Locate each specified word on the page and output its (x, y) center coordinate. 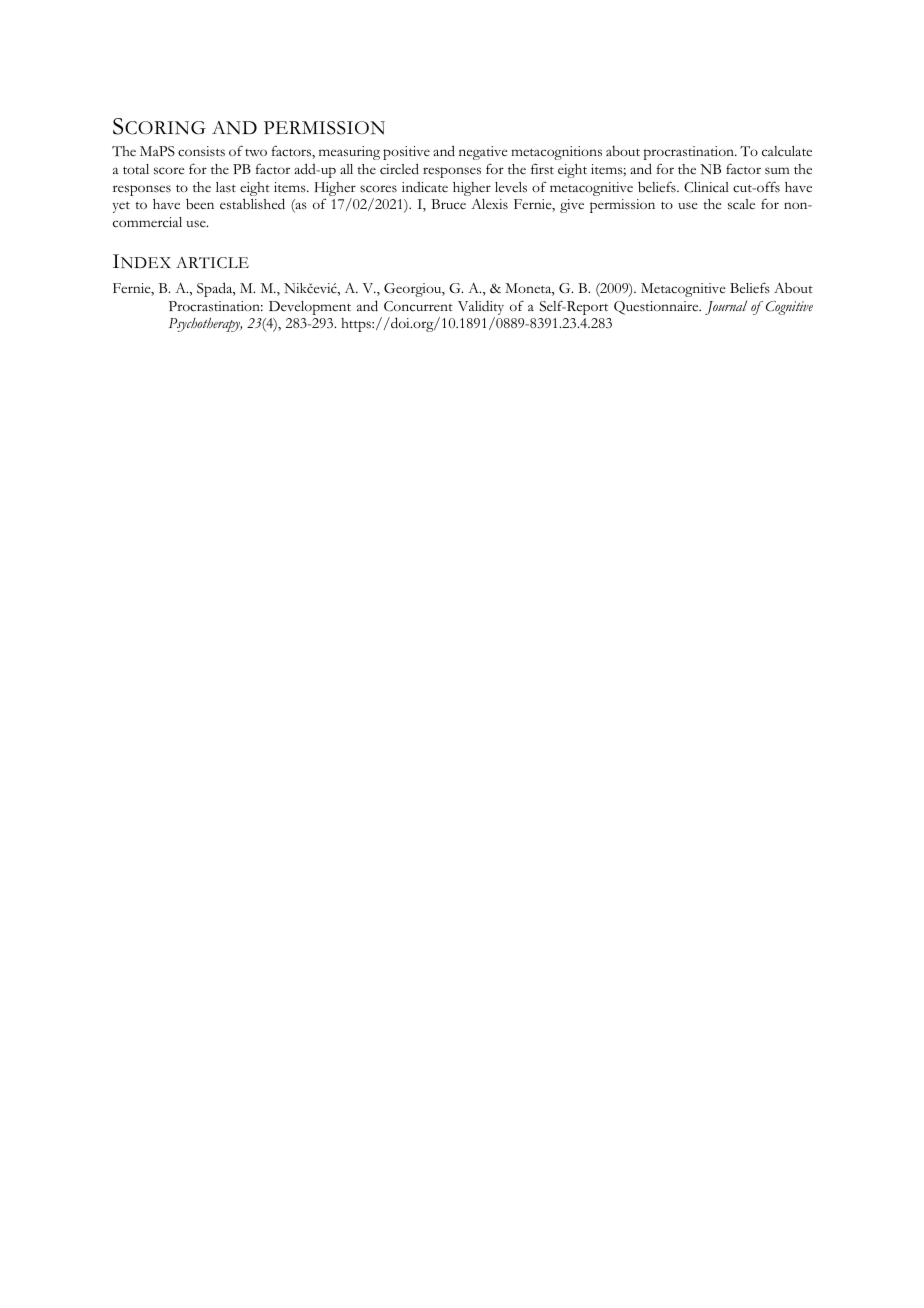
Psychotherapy (205, 325)
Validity (481, 309)
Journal (726, 308)
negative (483, 153)
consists (201, 151)
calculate (787, 151)
